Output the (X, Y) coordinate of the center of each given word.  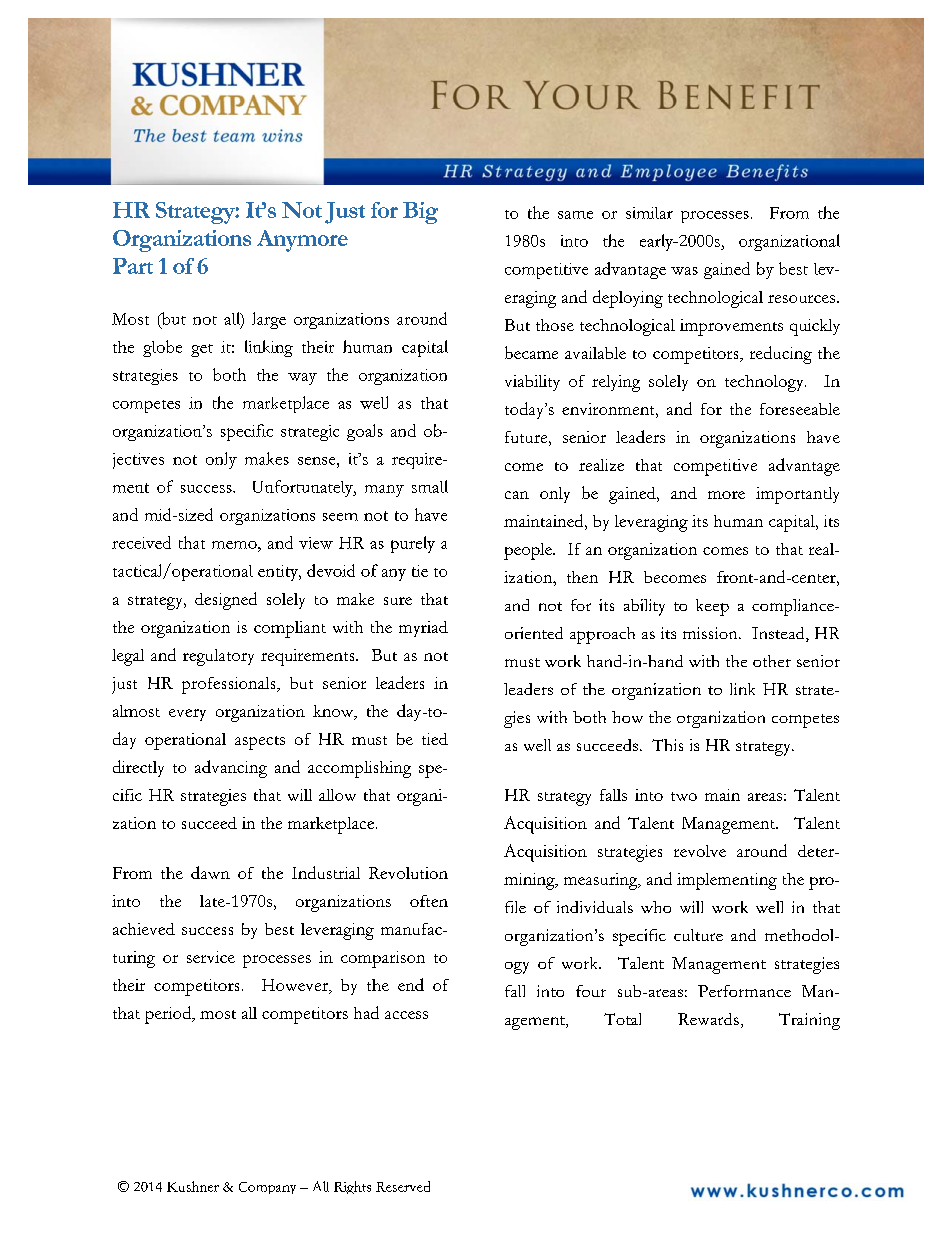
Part (133, 266)
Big (420, 213)
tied (435, 739)
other (772, 661)
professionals (230, 685)
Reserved (403, 1186)
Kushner (193, 1186)
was (684, 271)
